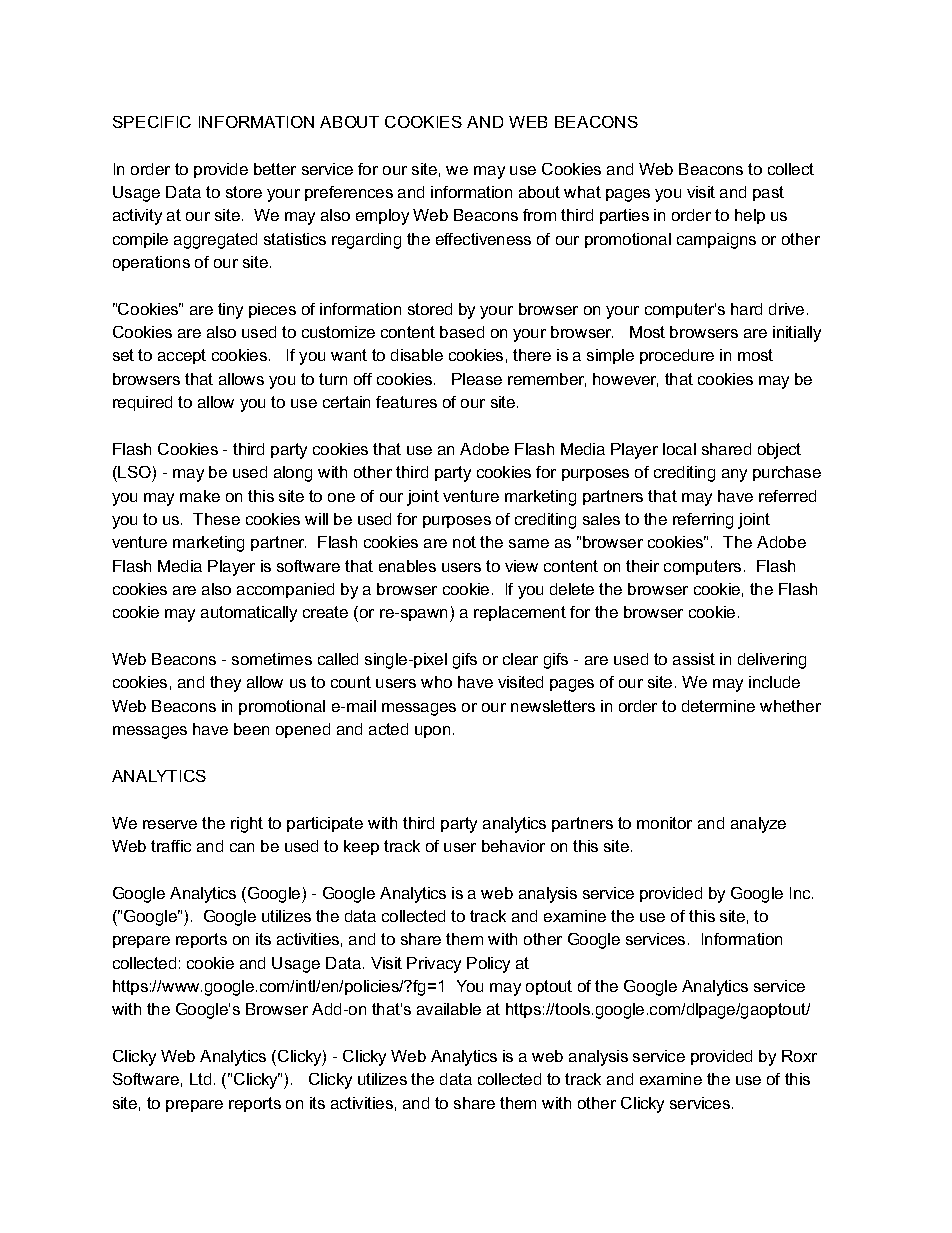 The image size is (952, 1233). Describe the element at coordinates (768, 193) in the page. I see `past` at that location.
